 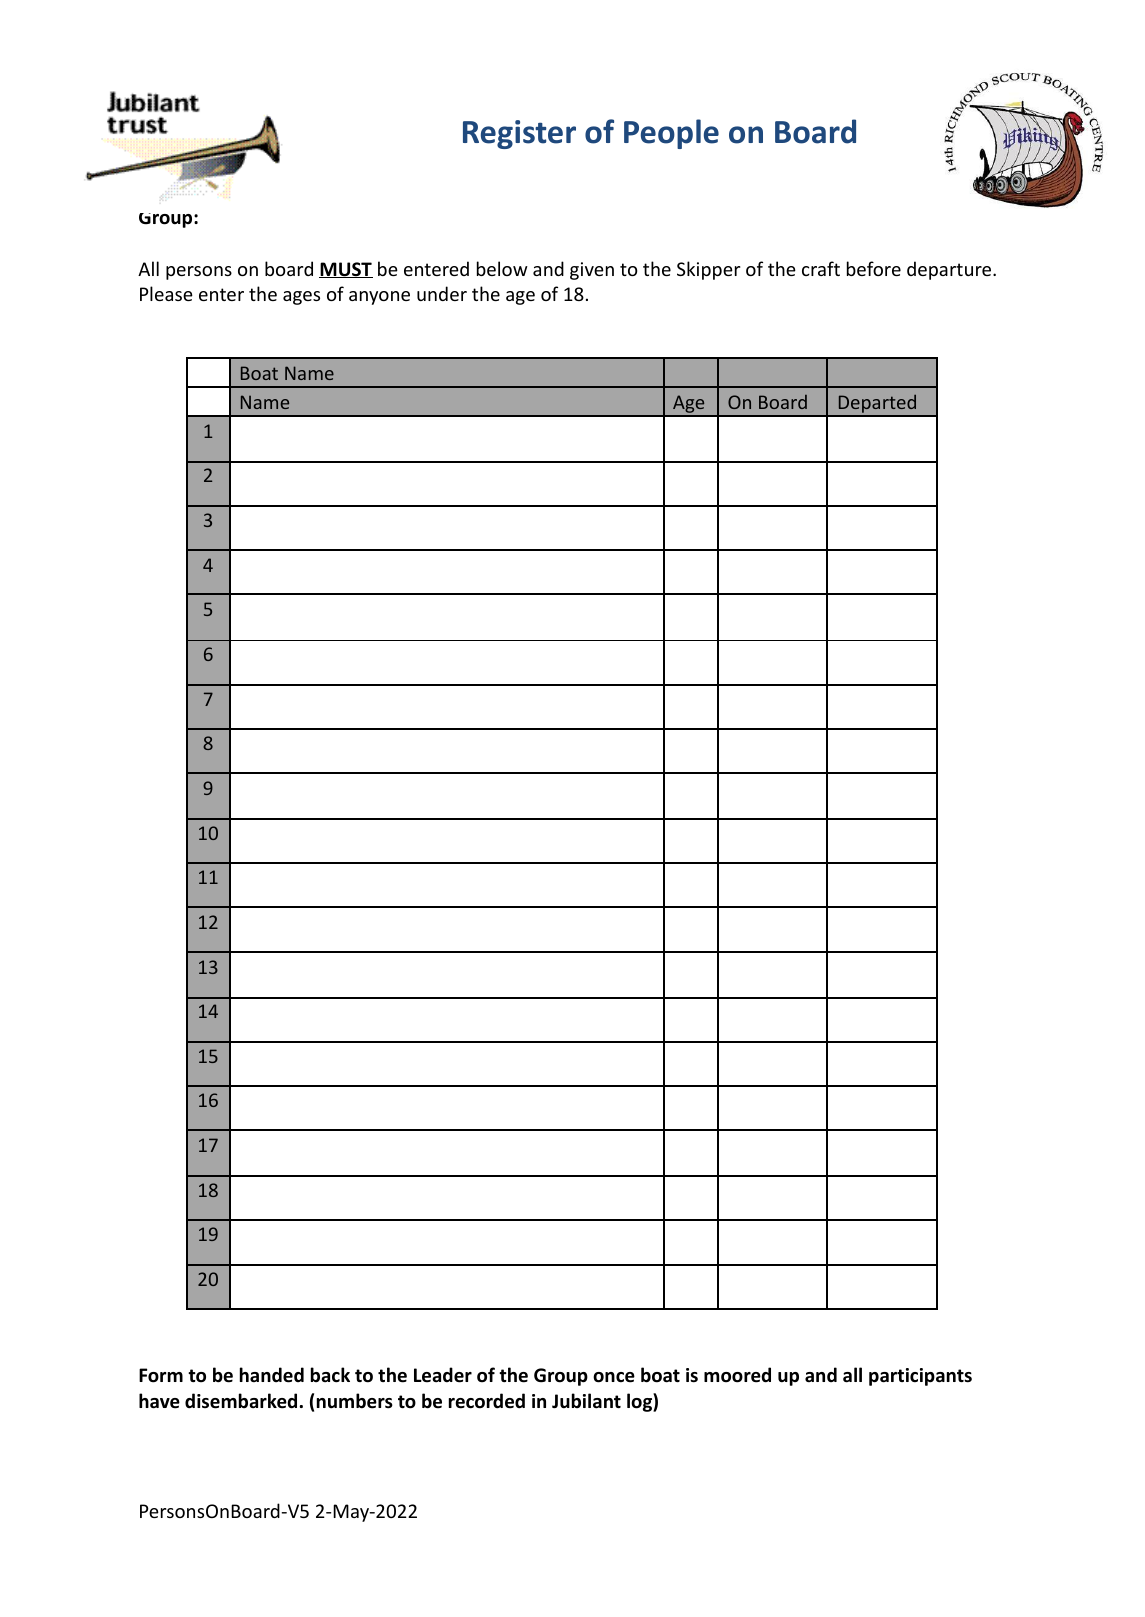 I want to click on participants, so click(x=920, y=1377).
